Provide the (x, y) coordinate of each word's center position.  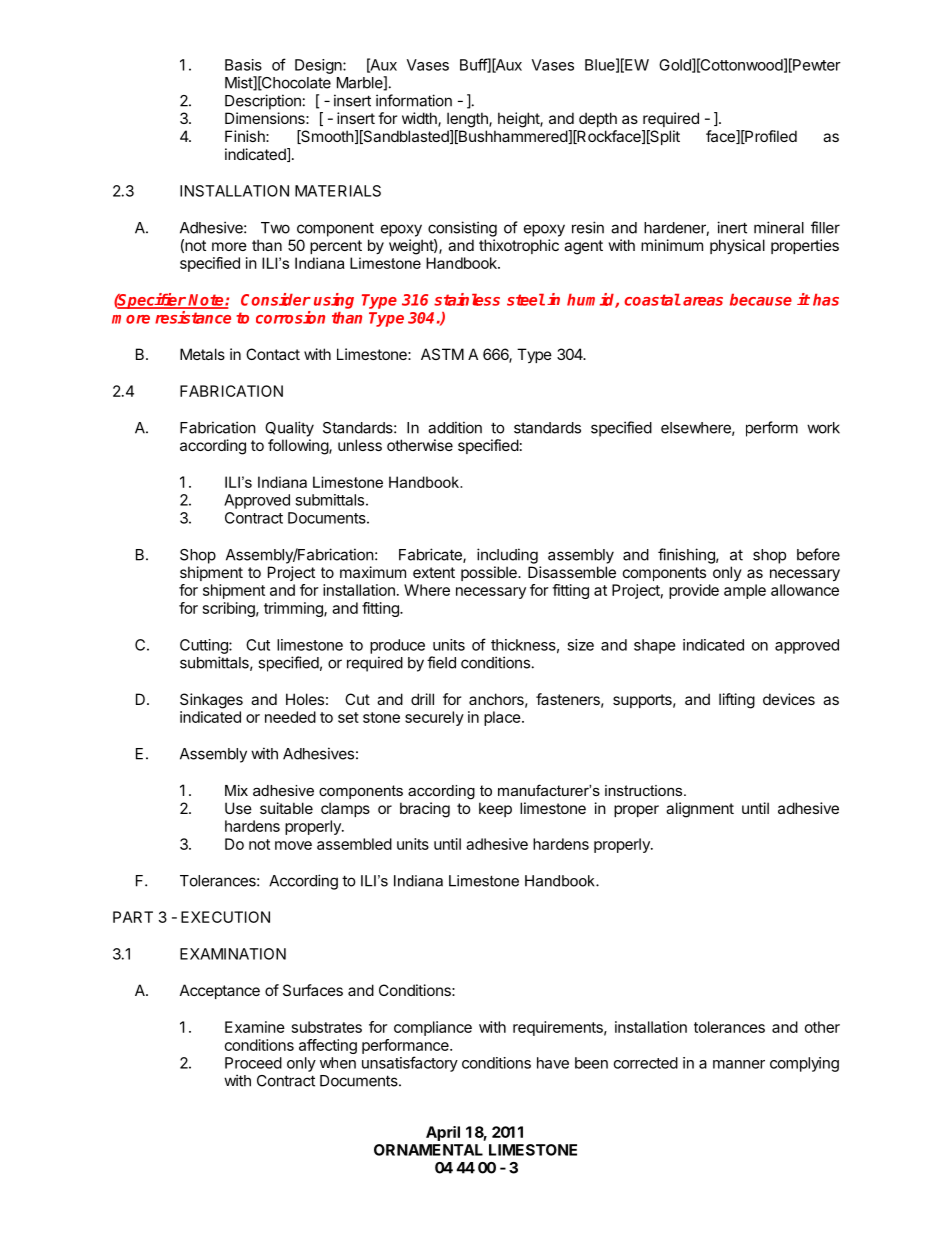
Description (263, 102)
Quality (289, 429)
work (823, 428)
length (468, 120)
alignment (700, 810)
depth (598, 119)
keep (495, 809)
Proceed (253, 1063)
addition (455, 427)
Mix (236, 790)
